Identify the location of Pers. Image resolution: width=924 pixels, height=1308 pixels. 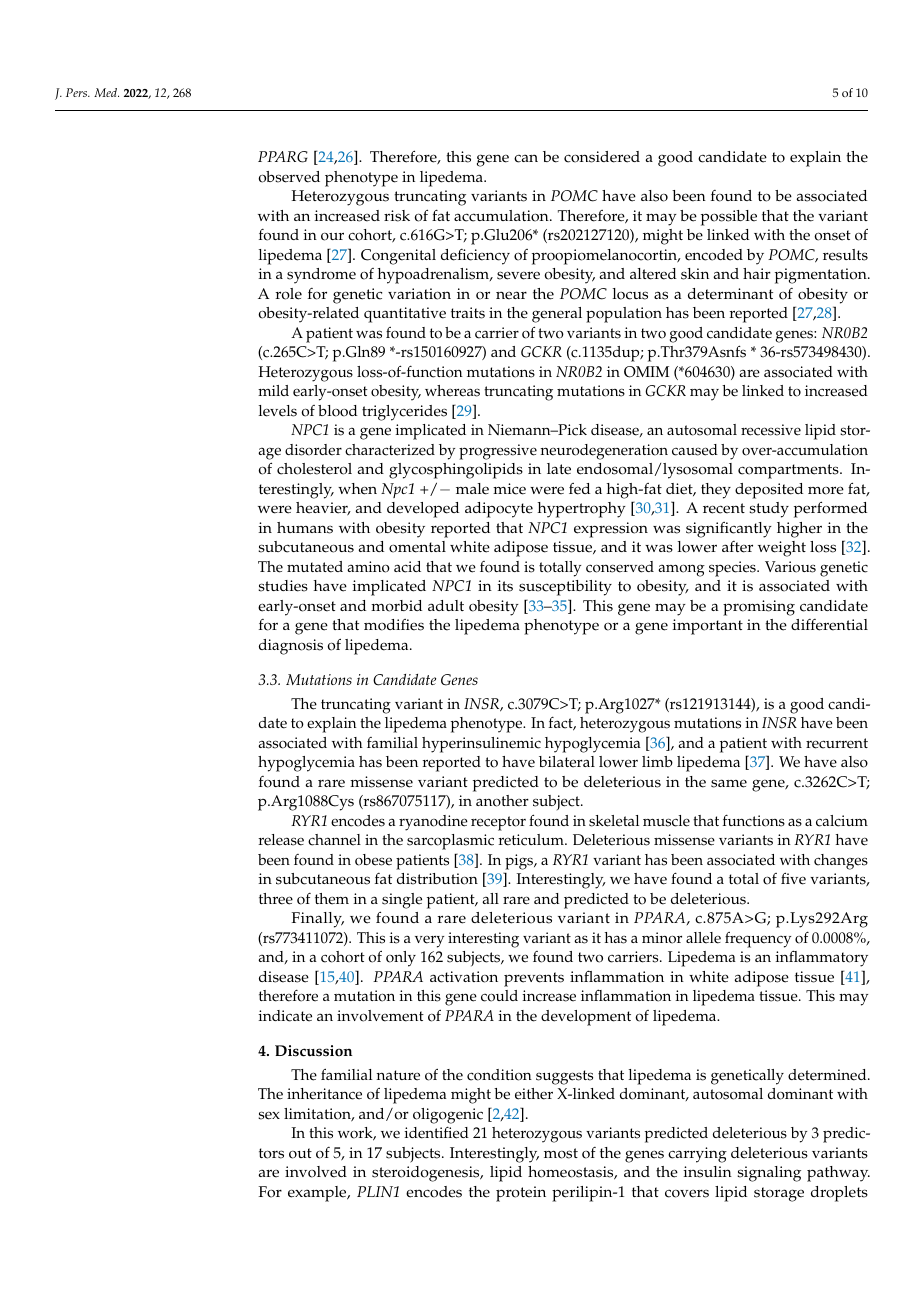
(78, 92).
